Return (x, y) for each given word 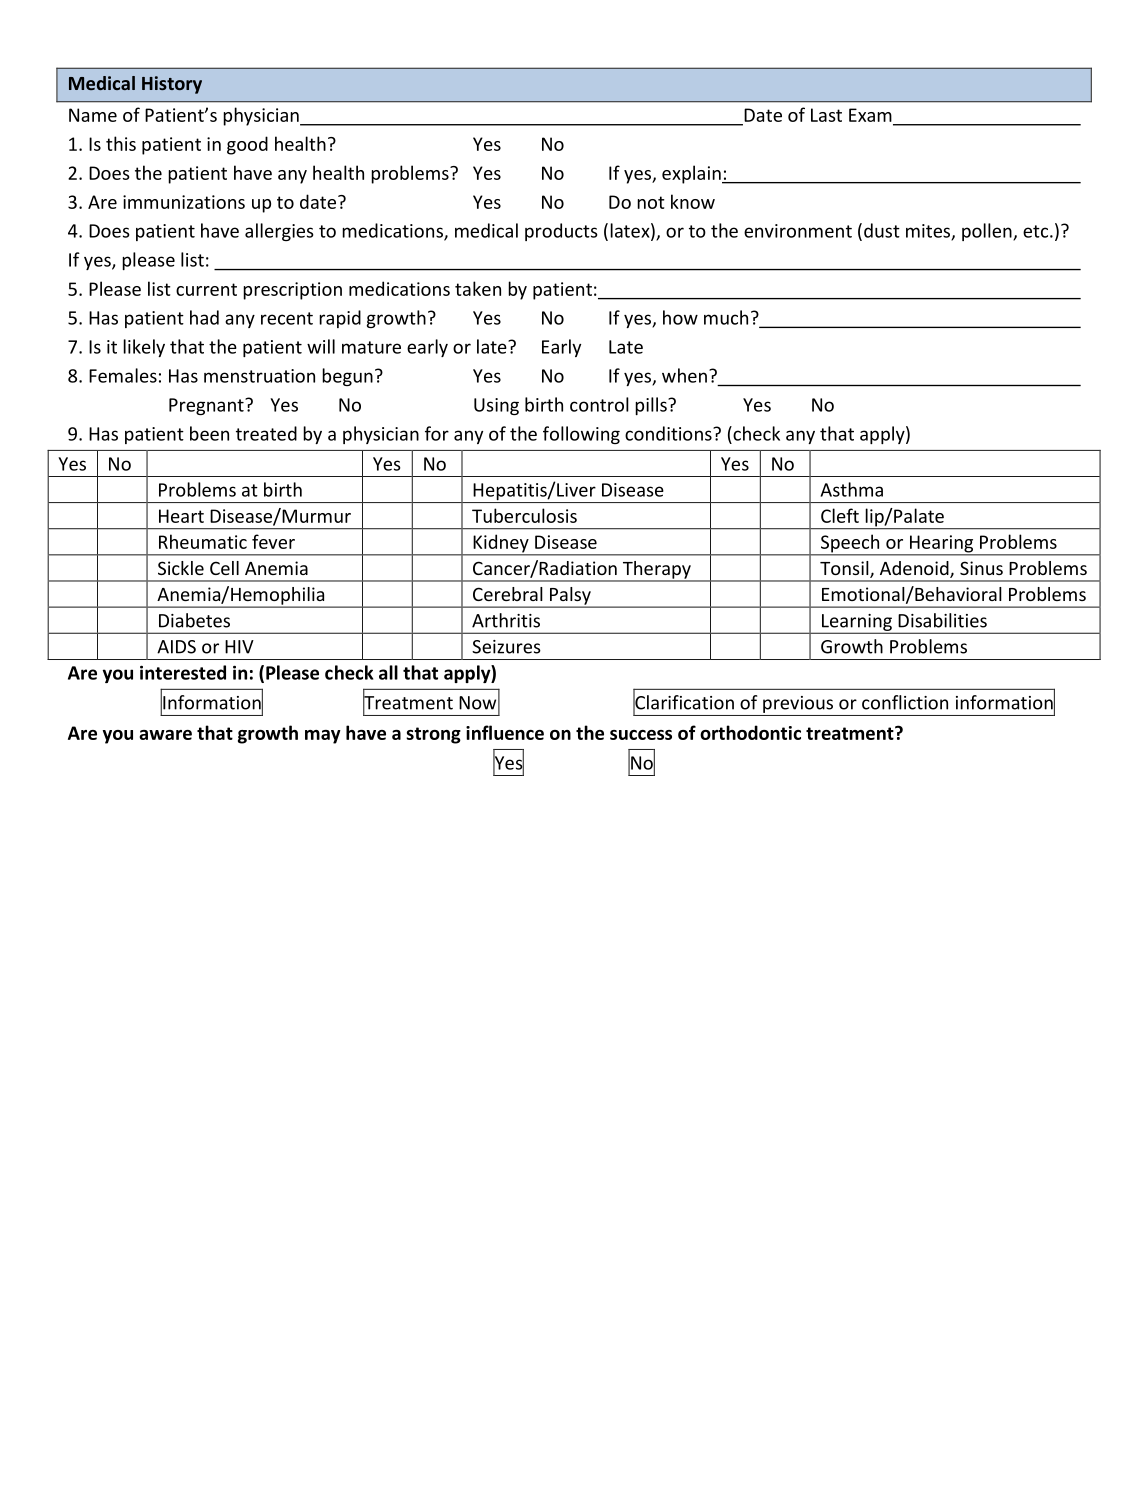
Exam (870, 115)
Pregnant (207, 406)
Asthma (852, 489)
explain (692, 174)
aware (165, 735)
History (172, 85)
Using (496, 406)
